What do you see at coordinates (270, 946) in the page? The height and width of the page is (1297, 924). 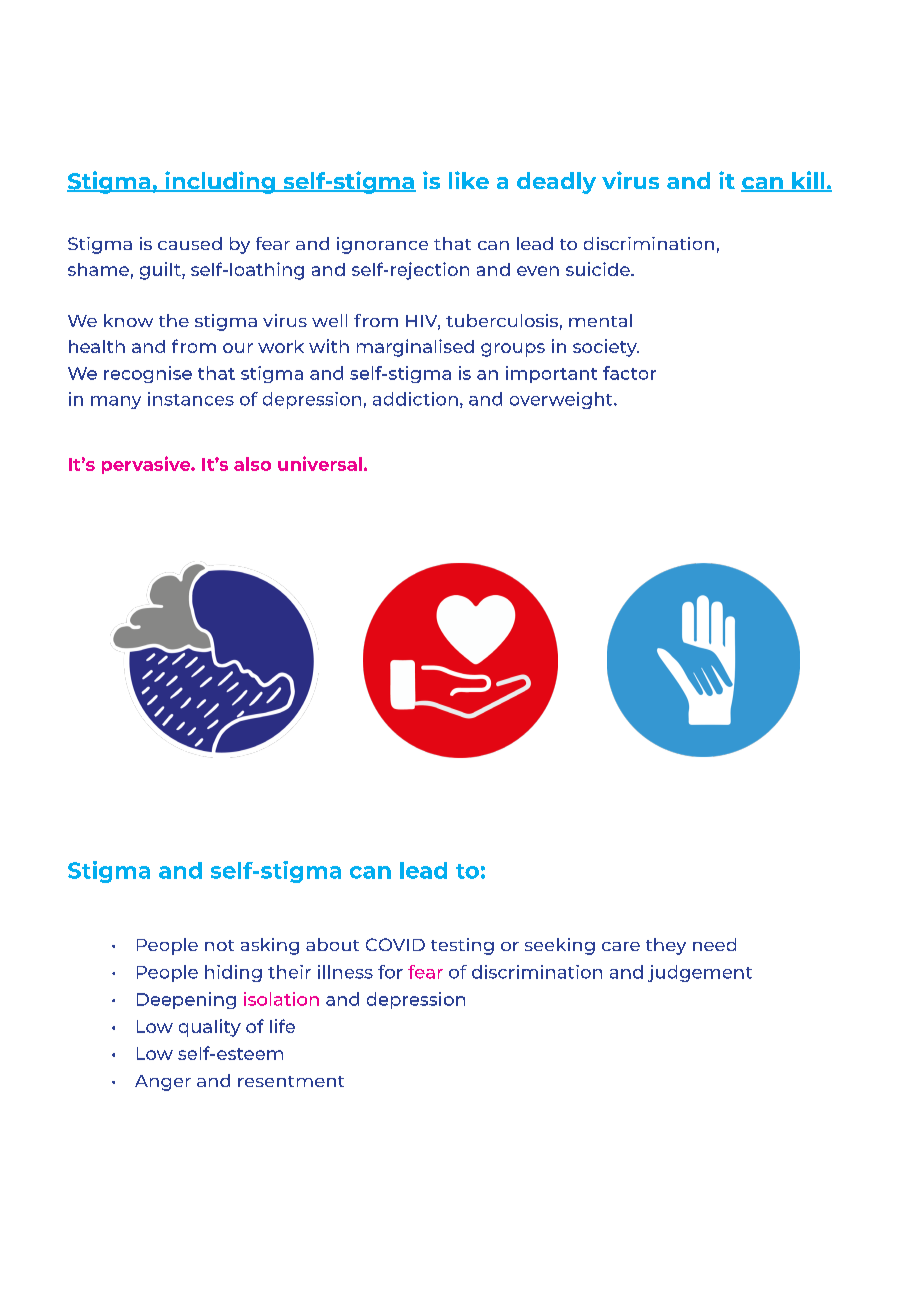 I see `asking` at bounding box center [270, 946].
